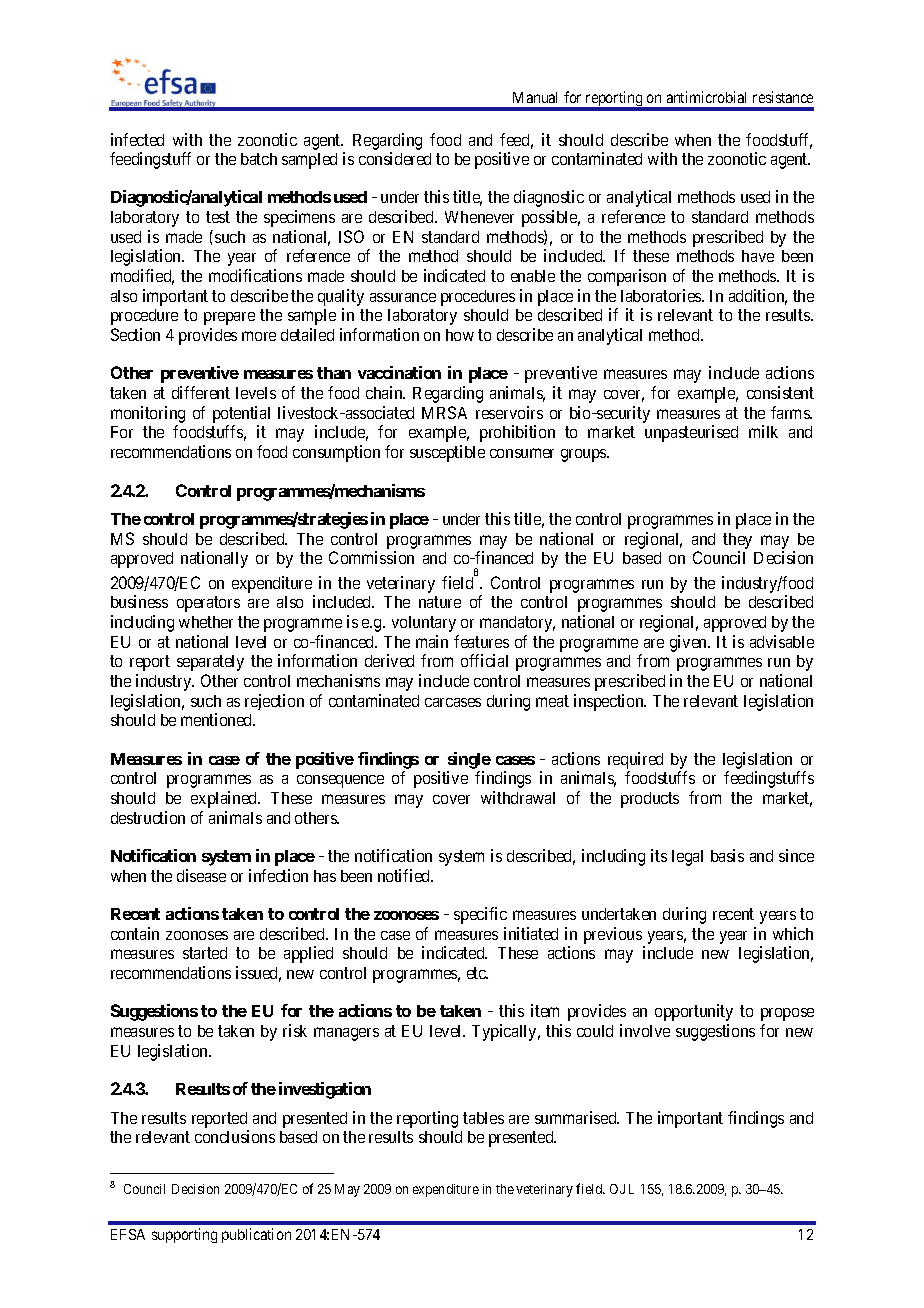 Image resolution: width=924 pixels, height=1308 pixels. I want to click on given, so click(689, 643).
